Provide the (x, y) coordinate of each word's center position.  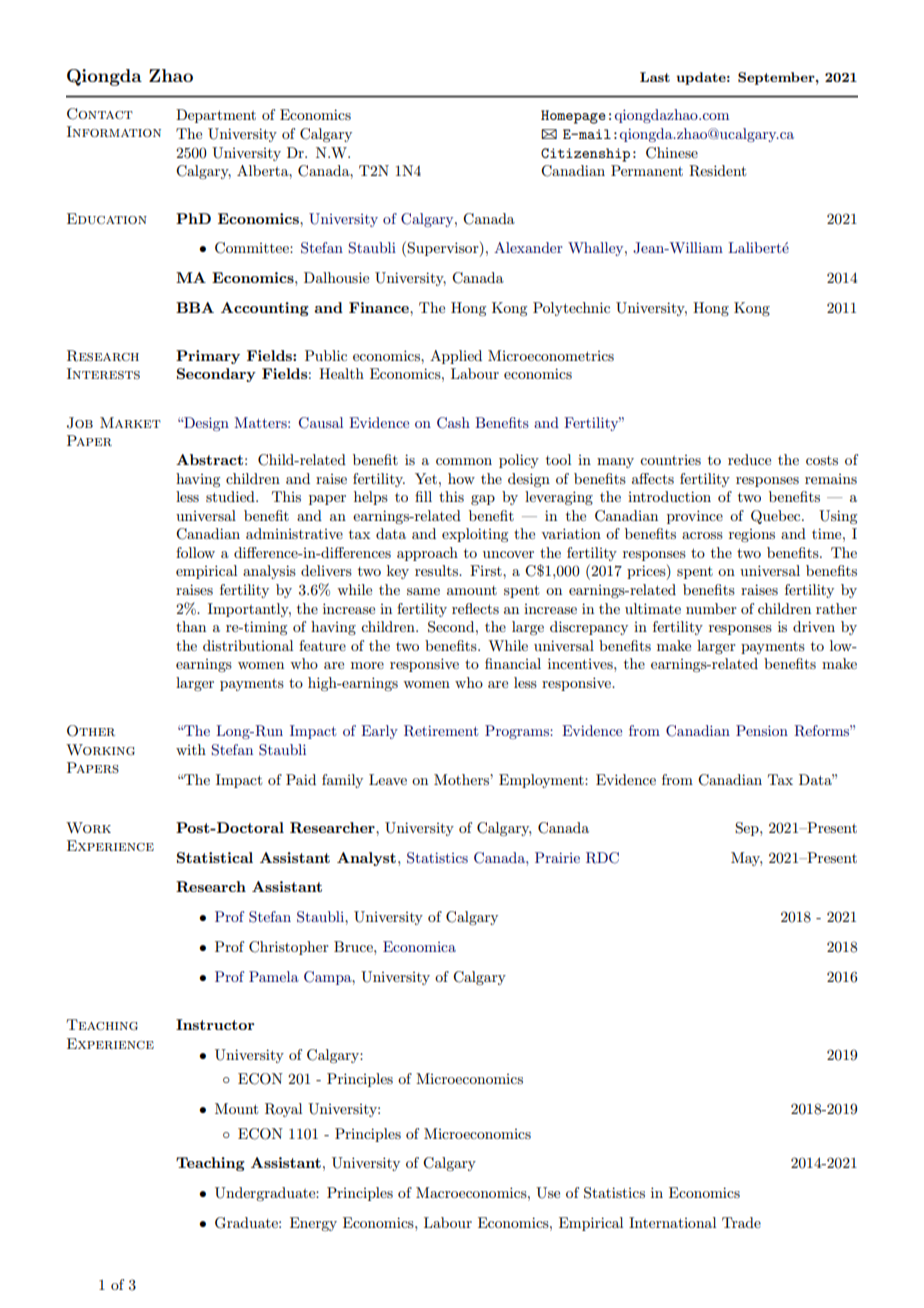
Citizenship (585, 155)
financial (513, 663)
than (191, 626)
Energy (313, 1224)
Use (548, 1193)
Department (216, 116)
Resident (717, 171)
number (711, 608)
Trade (741, 1222)
